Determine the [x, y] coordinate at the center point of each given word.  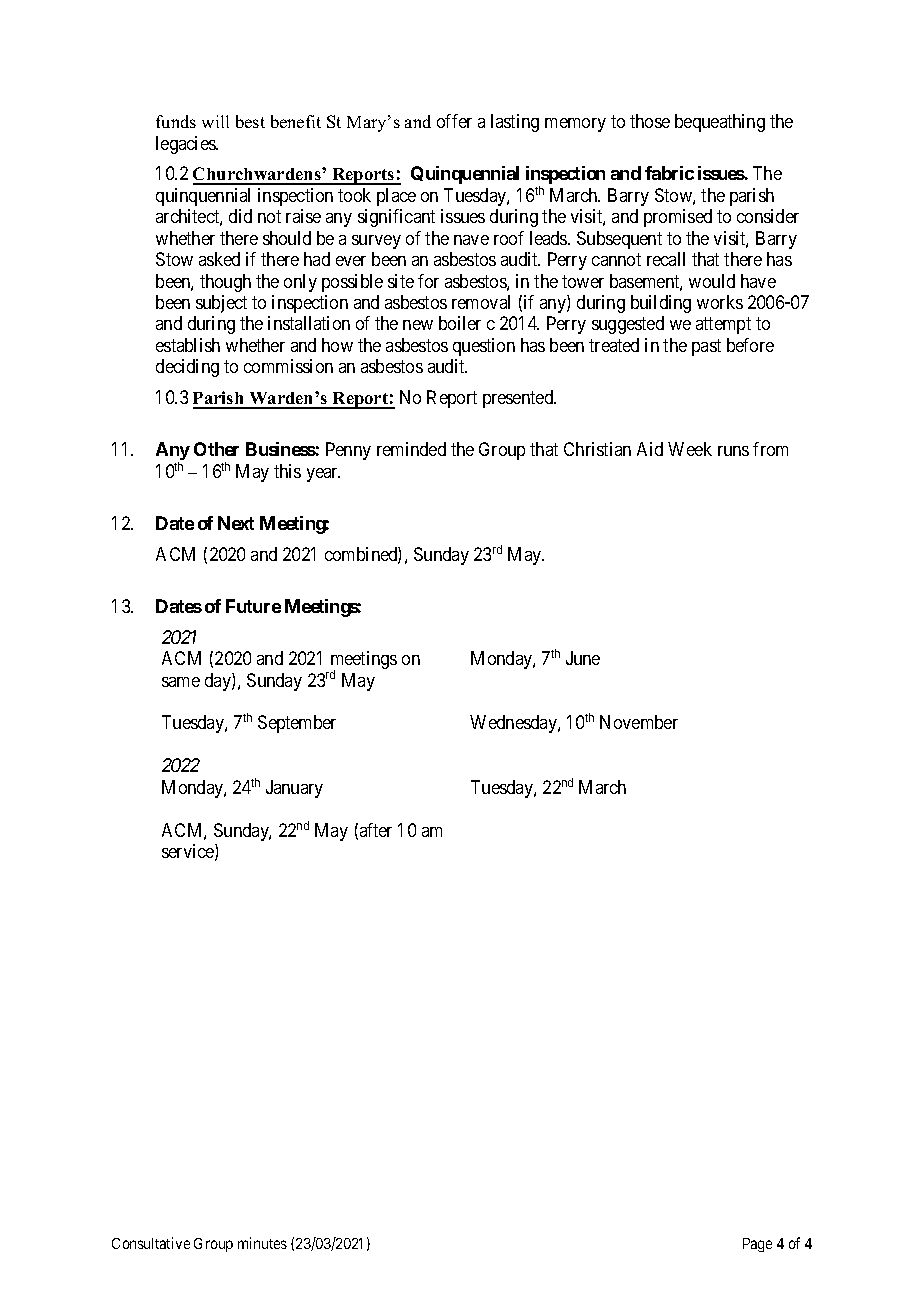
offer [454, 121]
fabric [669, 173]
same [181, 682]
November [639, 722]
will [215, 121]
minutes [262, 1243]
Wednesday [514, 724]
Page [757, 1245]
